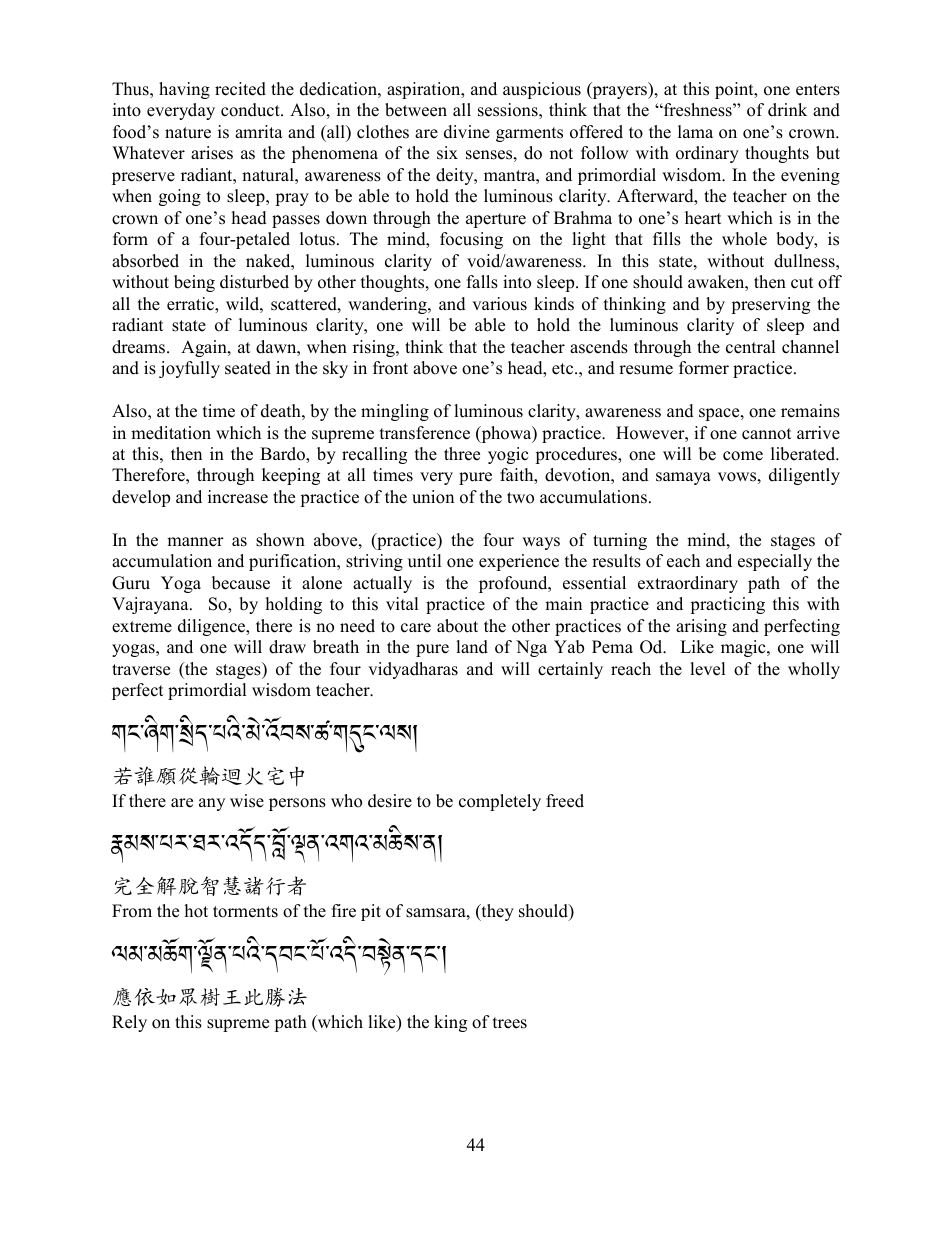 The width and height of the screenshot is (952, 1233). What do you see at coordinates (510, 1023) in the screenshot?
I see `trees` at bounding box center [510, 1023].
